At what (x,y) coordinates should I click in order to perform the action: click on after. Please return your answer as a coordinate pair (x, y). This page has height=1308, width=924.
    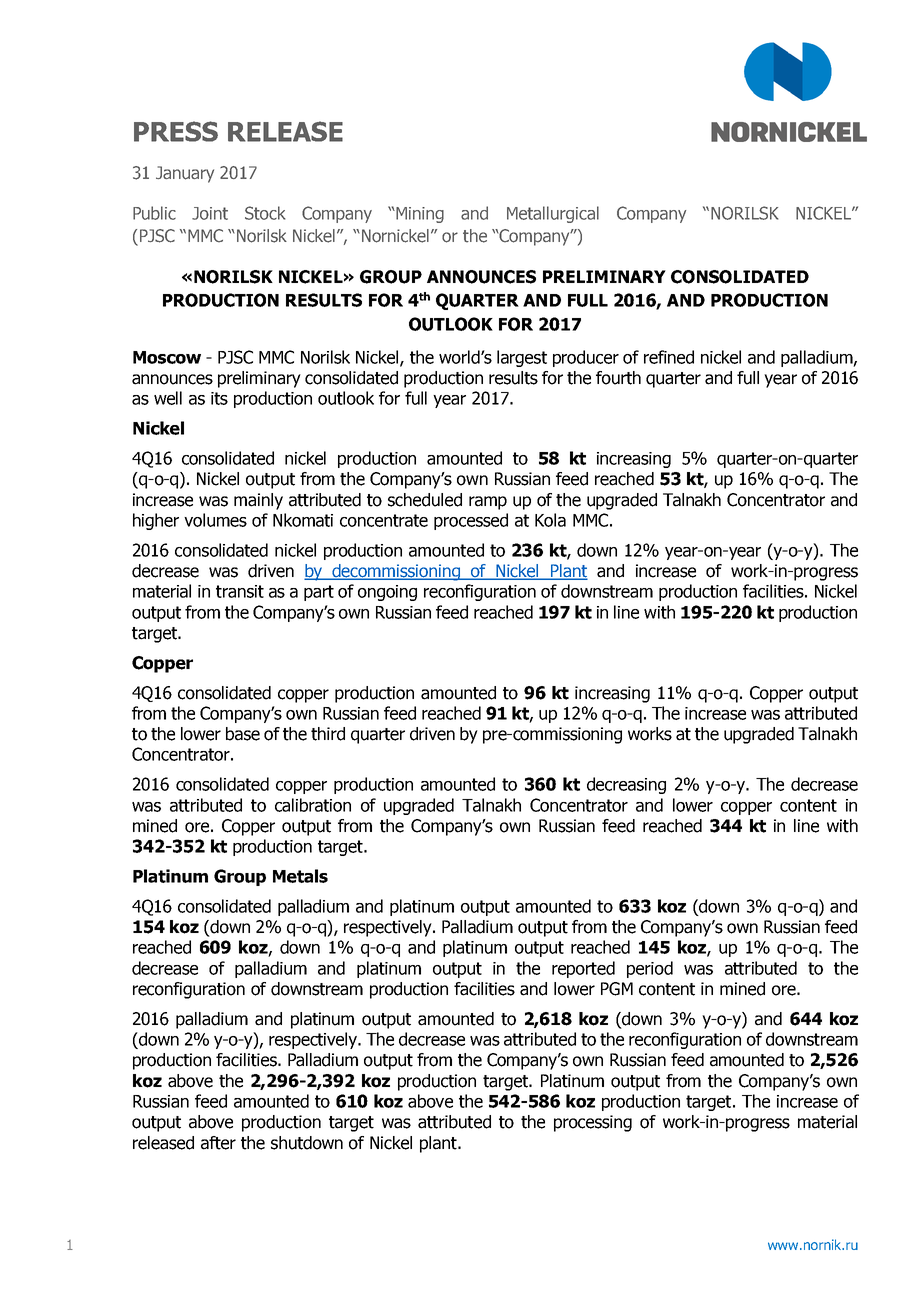
    Looking at the image, I should click on (218, 1143).
